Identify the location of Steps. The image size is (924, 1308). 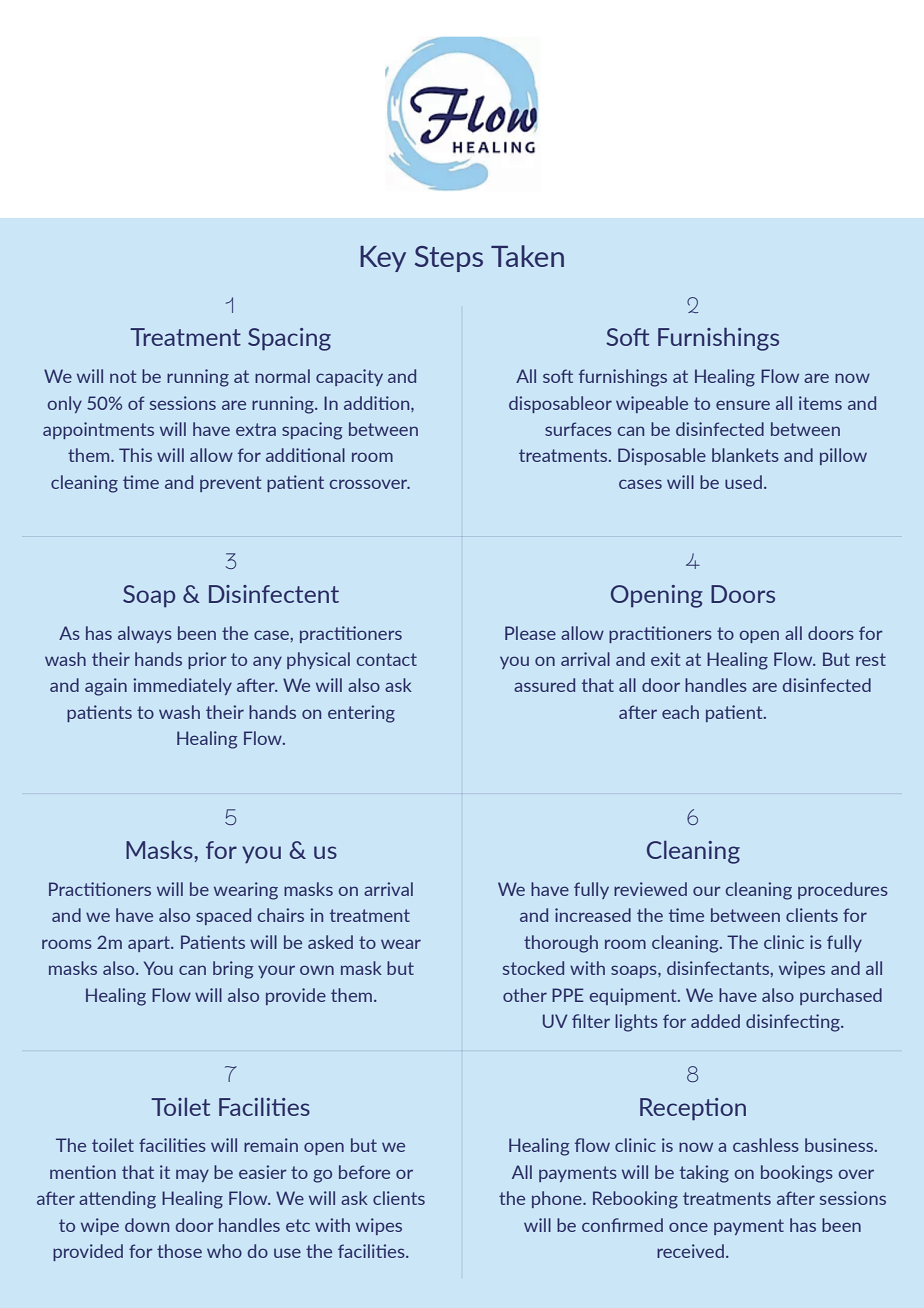
(449, 259).
